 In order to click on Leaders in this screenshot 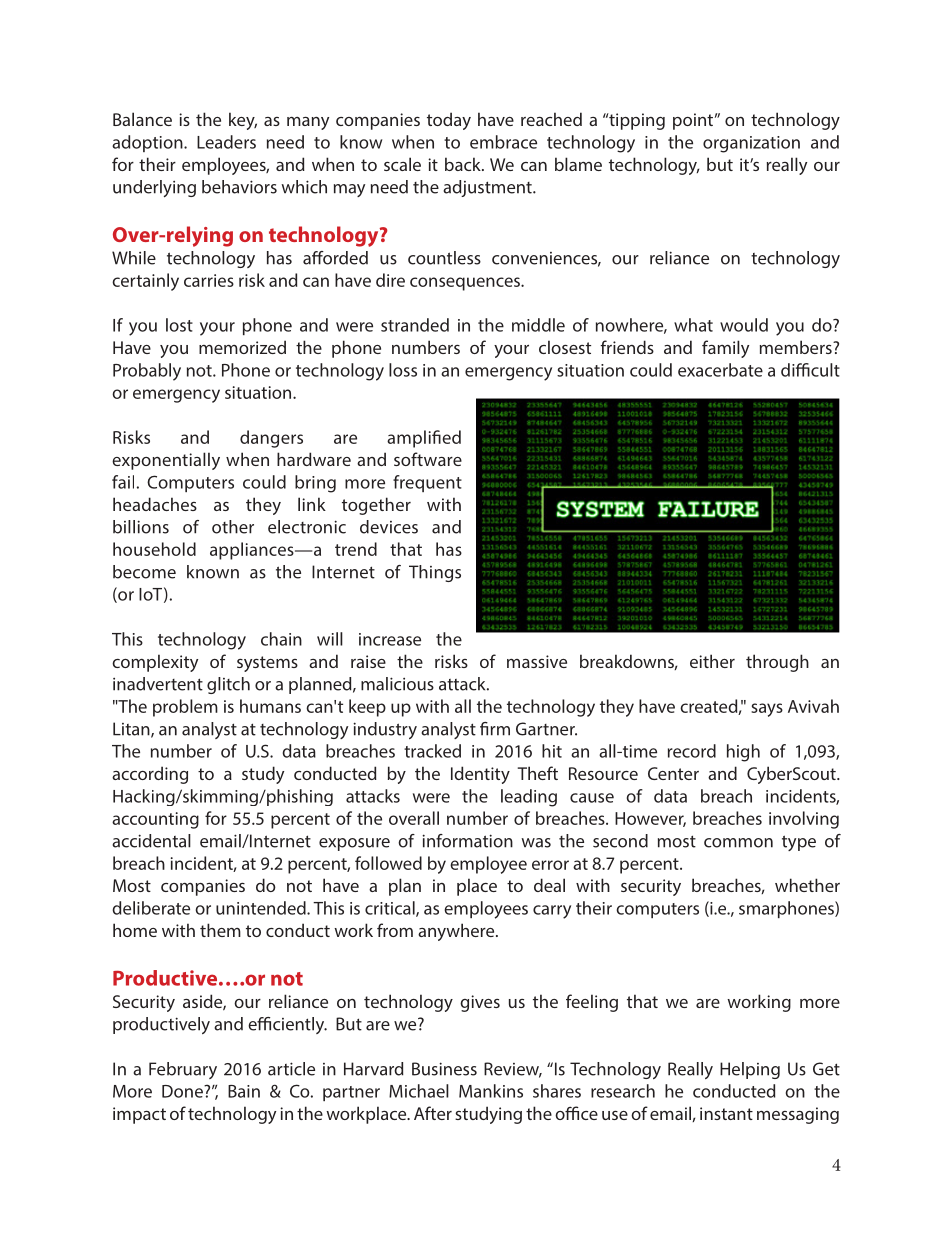, I will do `click(226, 142)`.
